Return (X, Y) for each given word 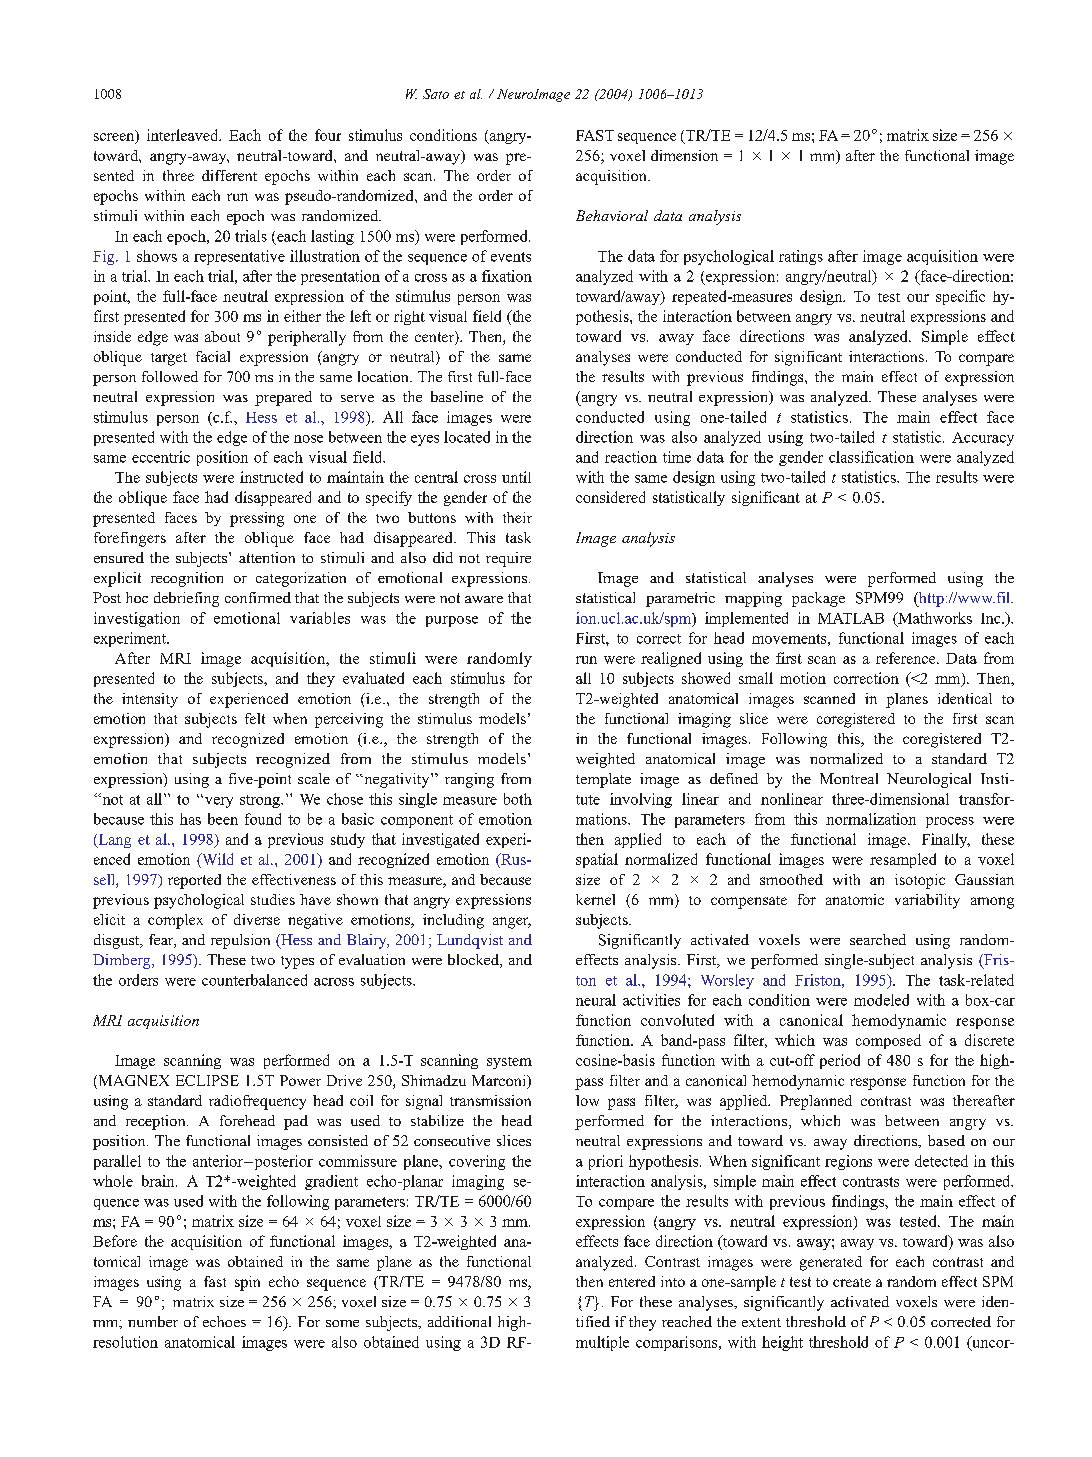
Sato (436, 94)
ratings (801, 257)
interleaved (184, 135)
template (603, 780)
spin (247, 1283)
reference (907, 658)
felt (255, 718)
